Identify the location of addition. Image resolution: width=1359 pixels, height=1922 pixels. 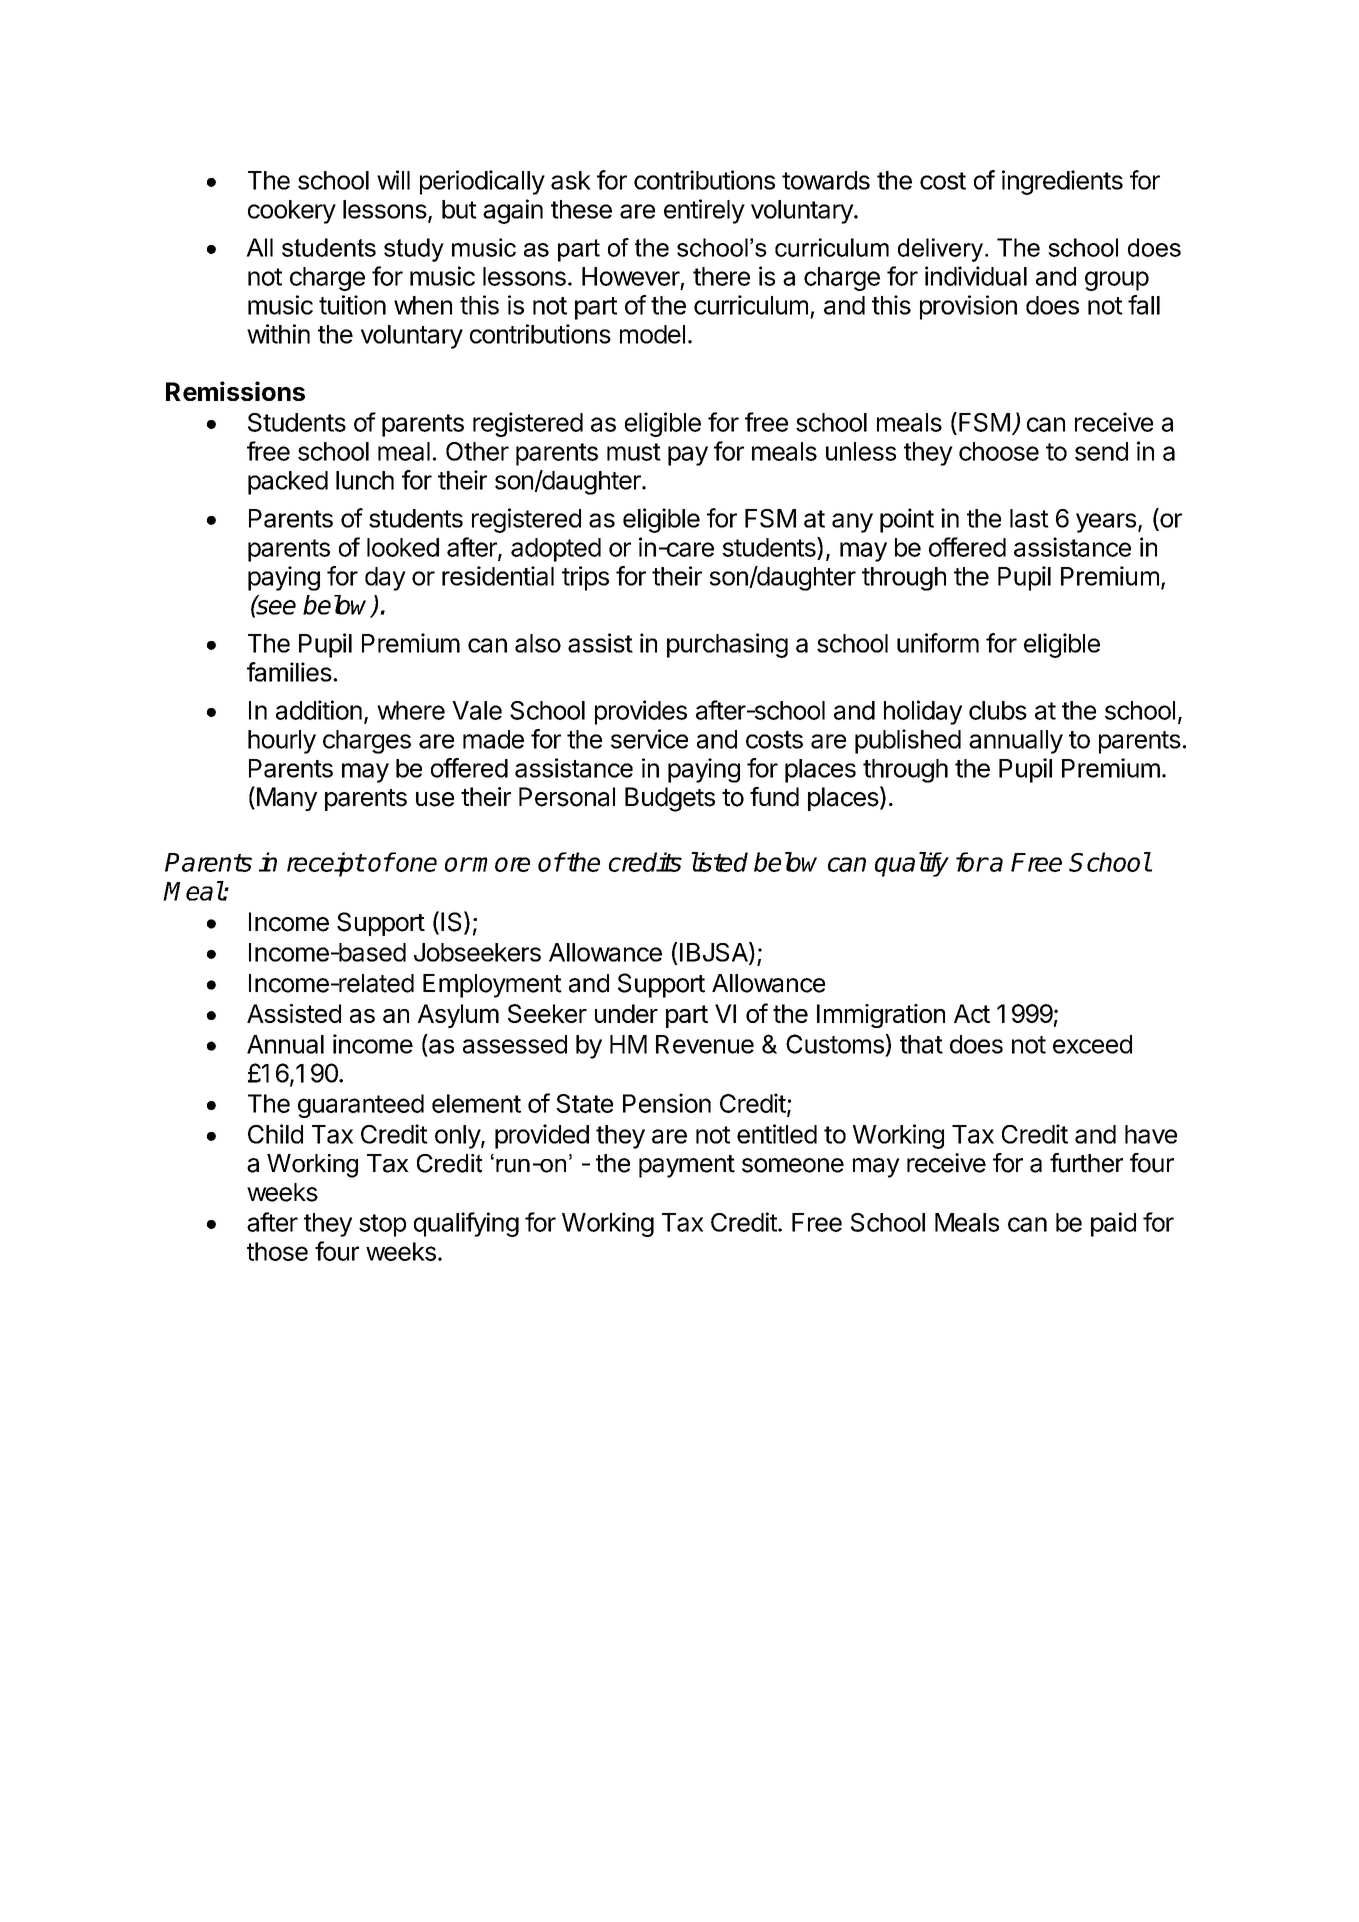
(319, 710).
